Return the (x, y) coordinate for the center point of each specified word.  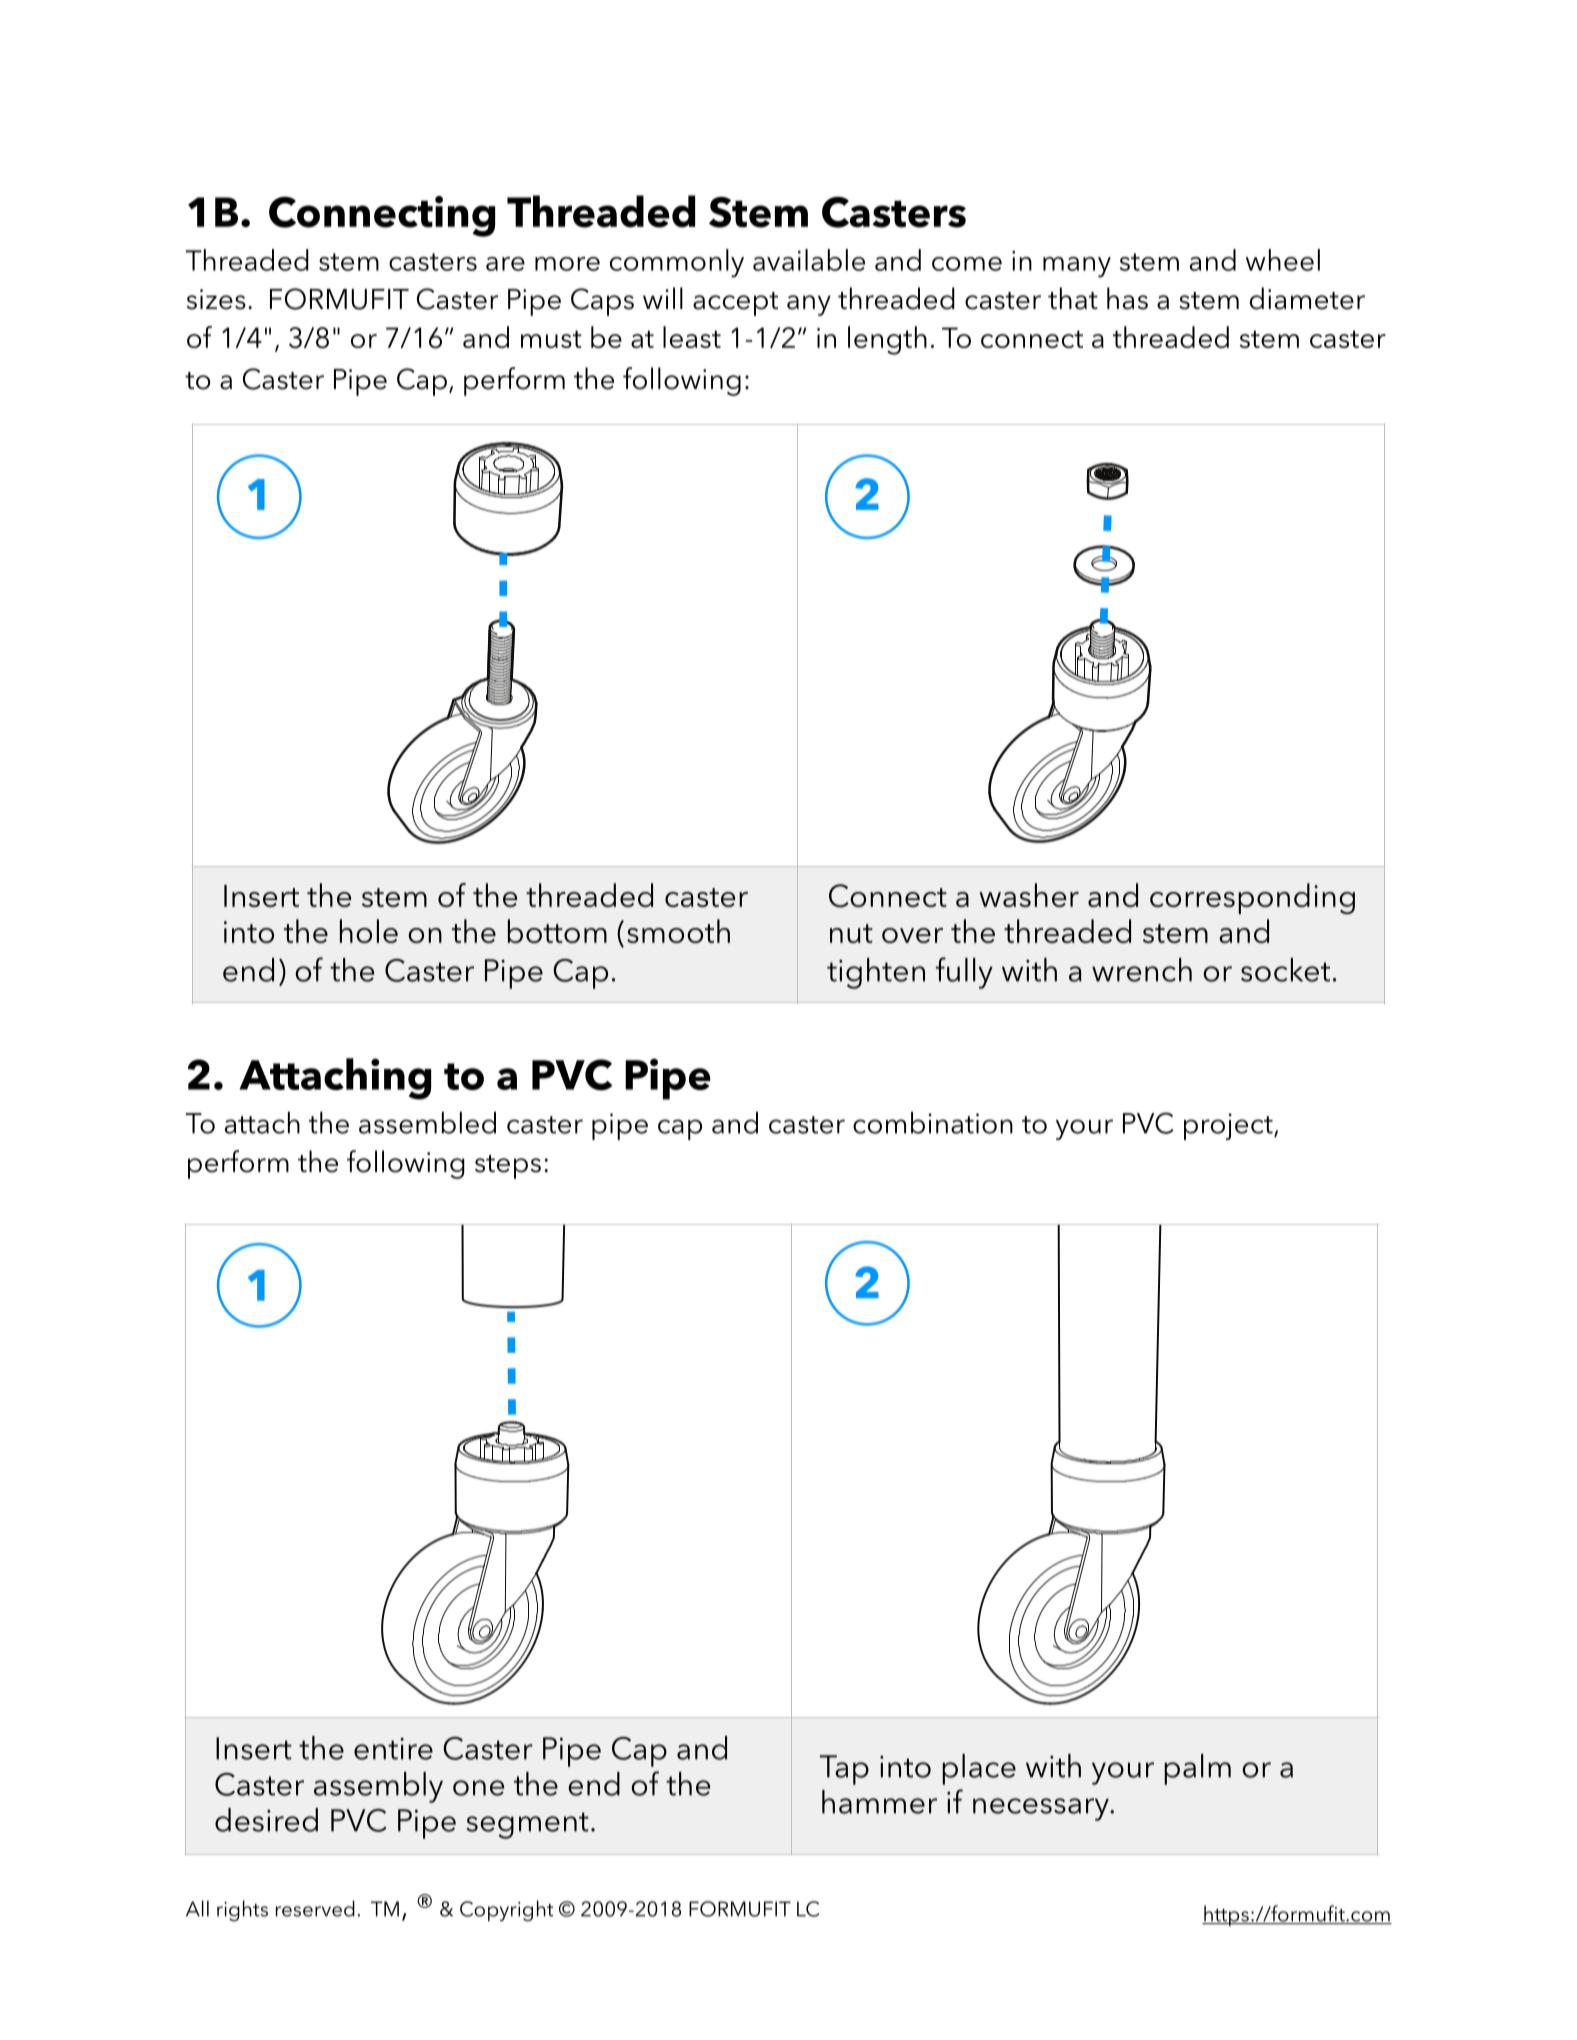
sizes (216, 299)
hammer (879, 1802)
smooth (678, 931)
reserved (315, 1908)
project (1229, 1126)
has (1127, 298)
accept (735, 304)
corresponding (1252, 898)
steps (508, 1167)
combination (933, 1123)
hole (369, 931)
